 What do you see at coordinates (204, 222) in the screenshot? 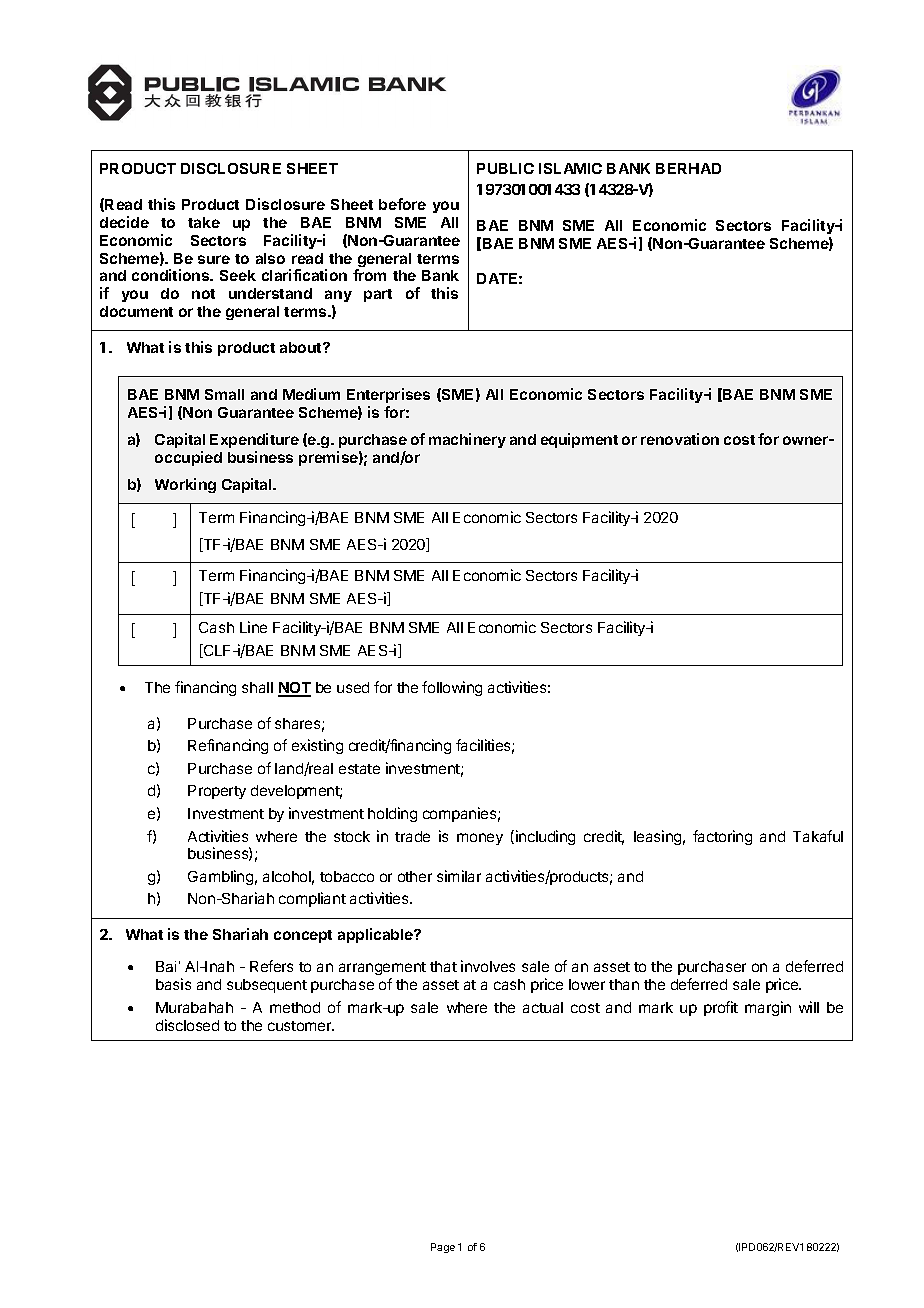
I see `take` at bounding box center [204, 222].
